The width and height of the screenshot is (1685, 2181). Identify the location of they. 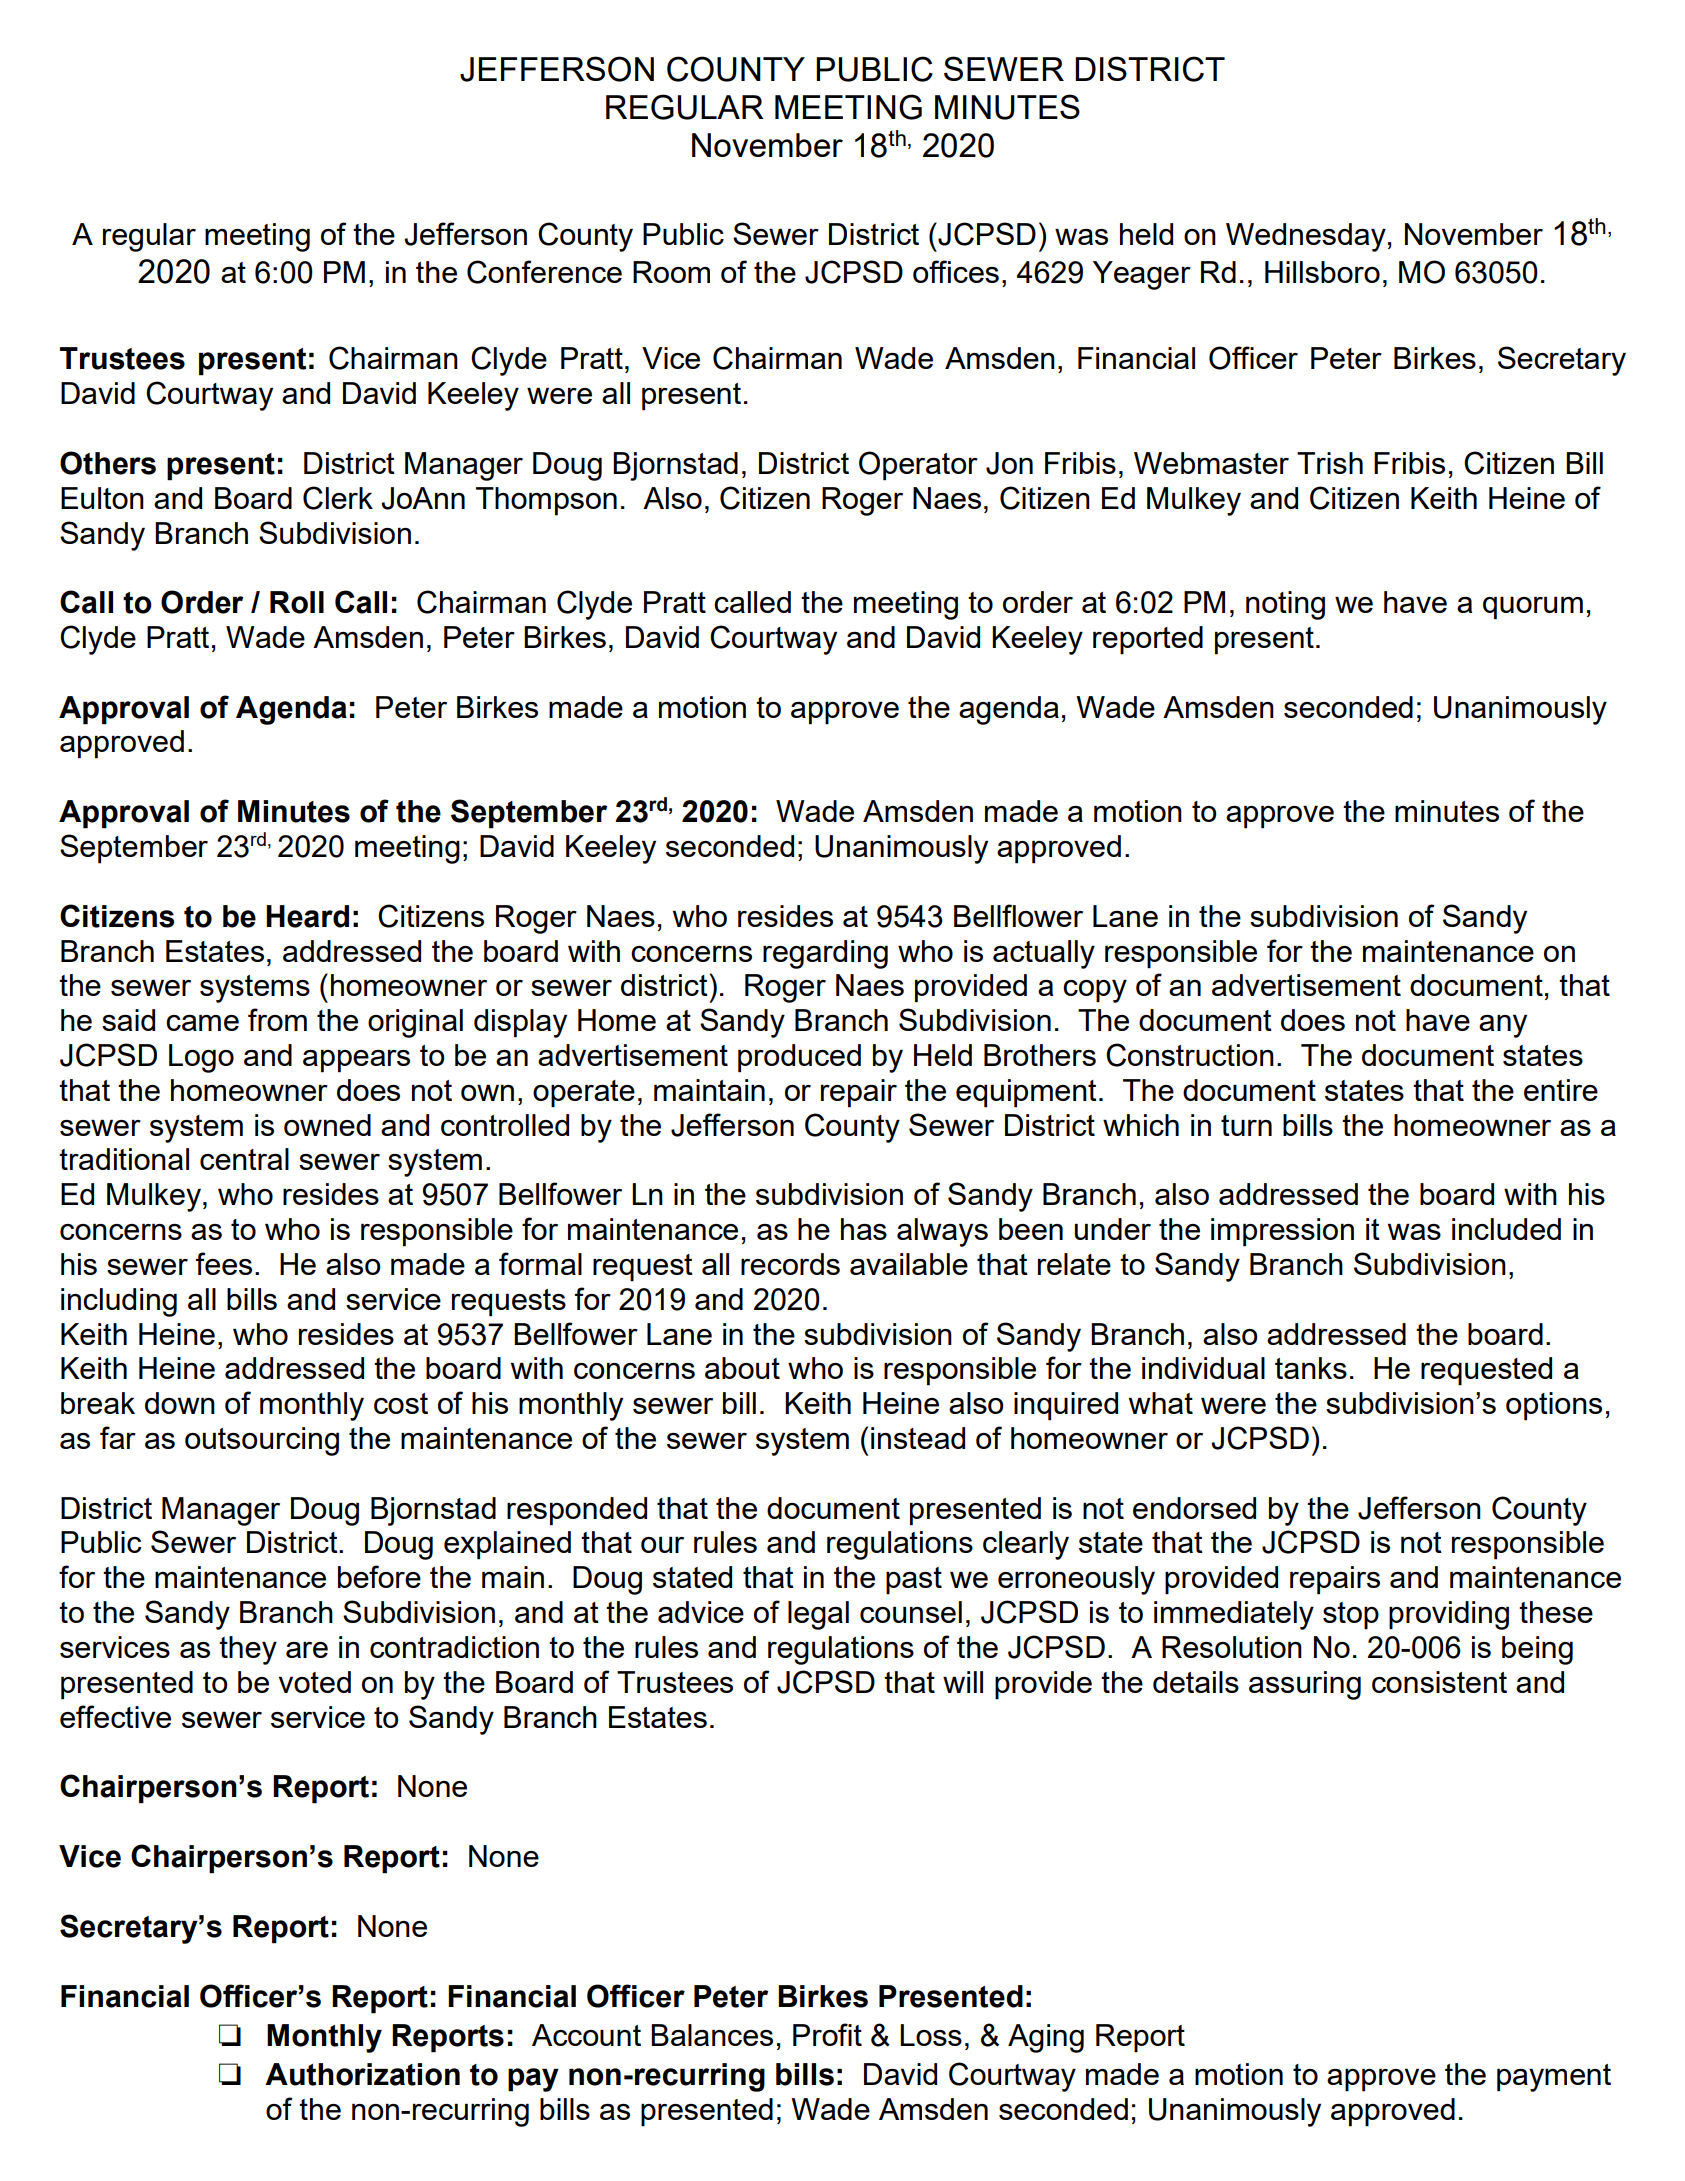
(248, 1650).
